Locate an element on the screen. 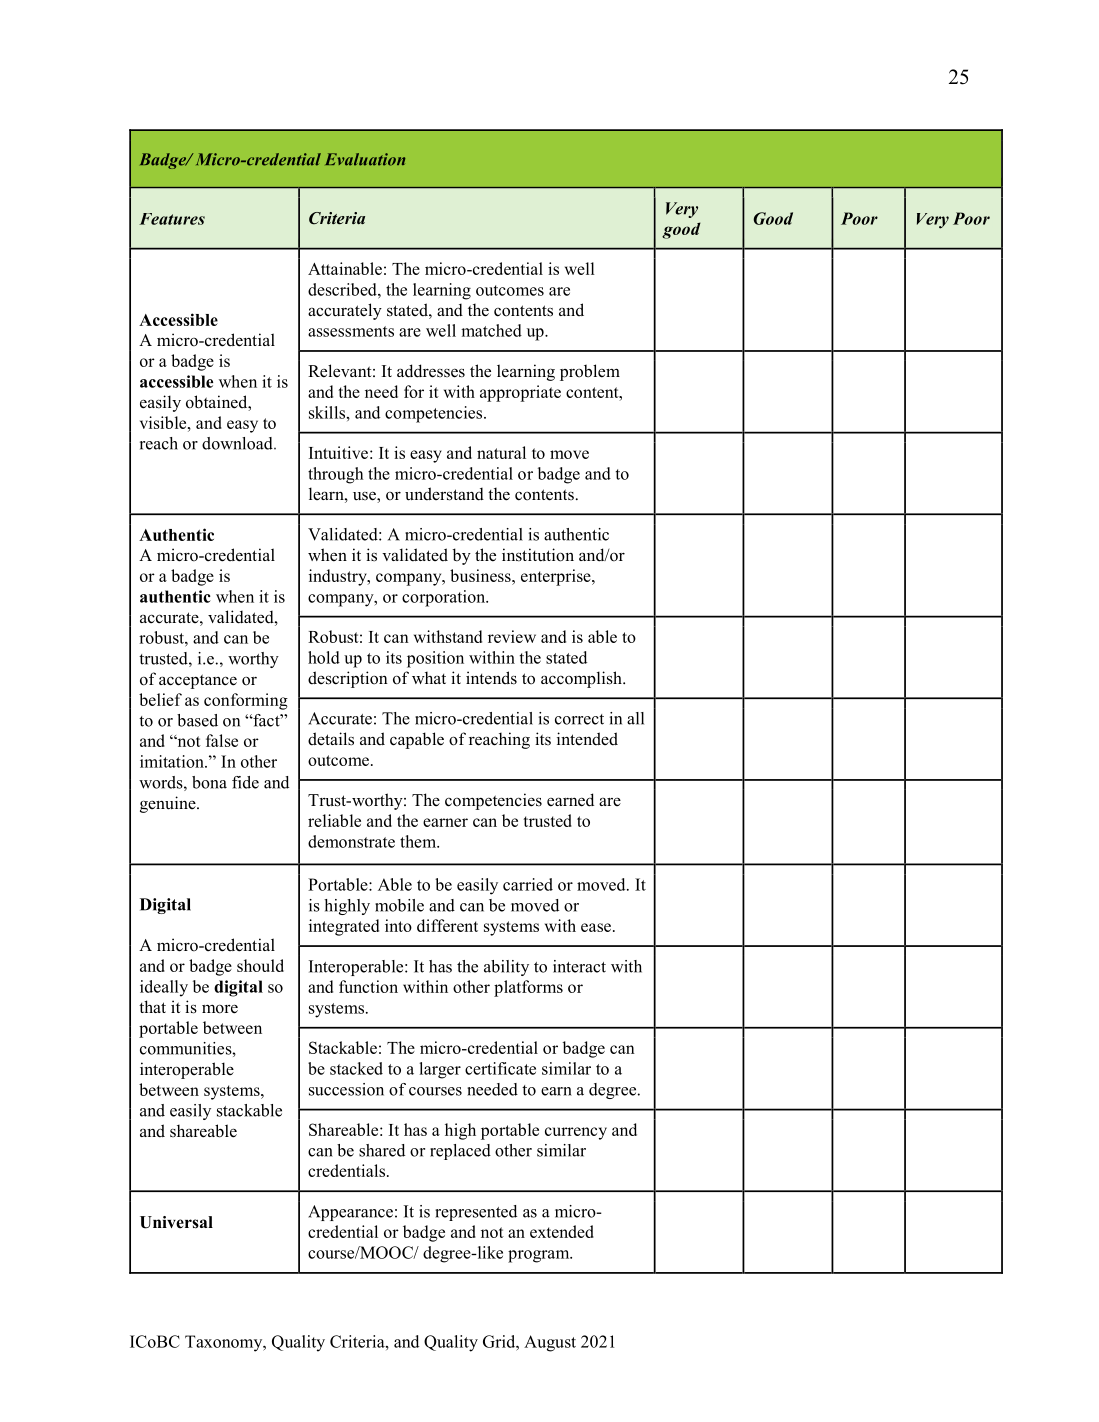 The width and height of the screenshot is (1099, 1422). false is located at coordinates (222, 740).
